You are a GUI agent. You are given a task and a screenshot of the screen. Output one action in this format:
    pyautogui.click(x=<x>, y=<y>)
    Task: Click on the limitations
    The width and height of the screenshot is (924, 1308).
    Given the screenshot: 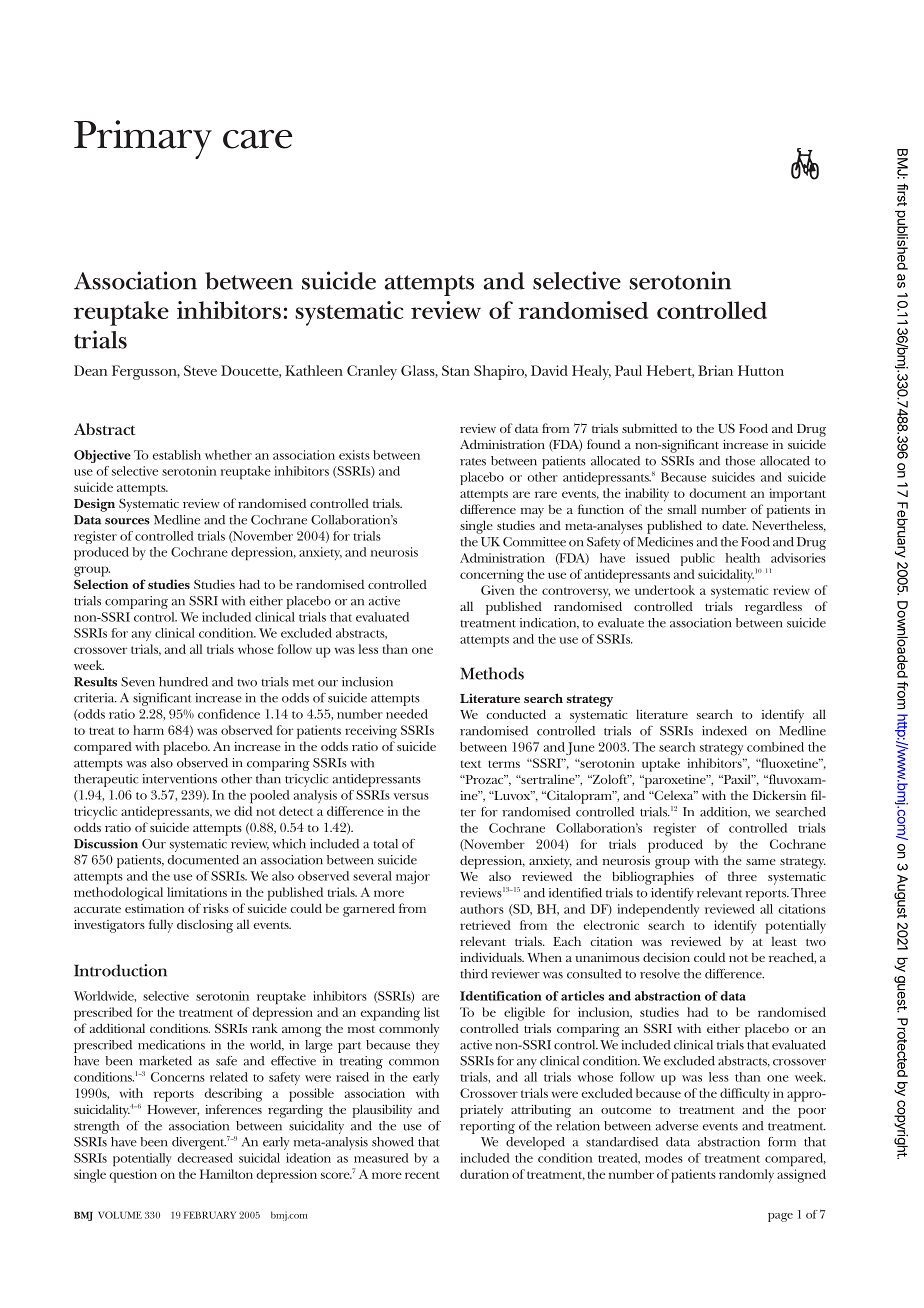 What is the action you would take?
    pyautogui.click(x=197, y=892)
